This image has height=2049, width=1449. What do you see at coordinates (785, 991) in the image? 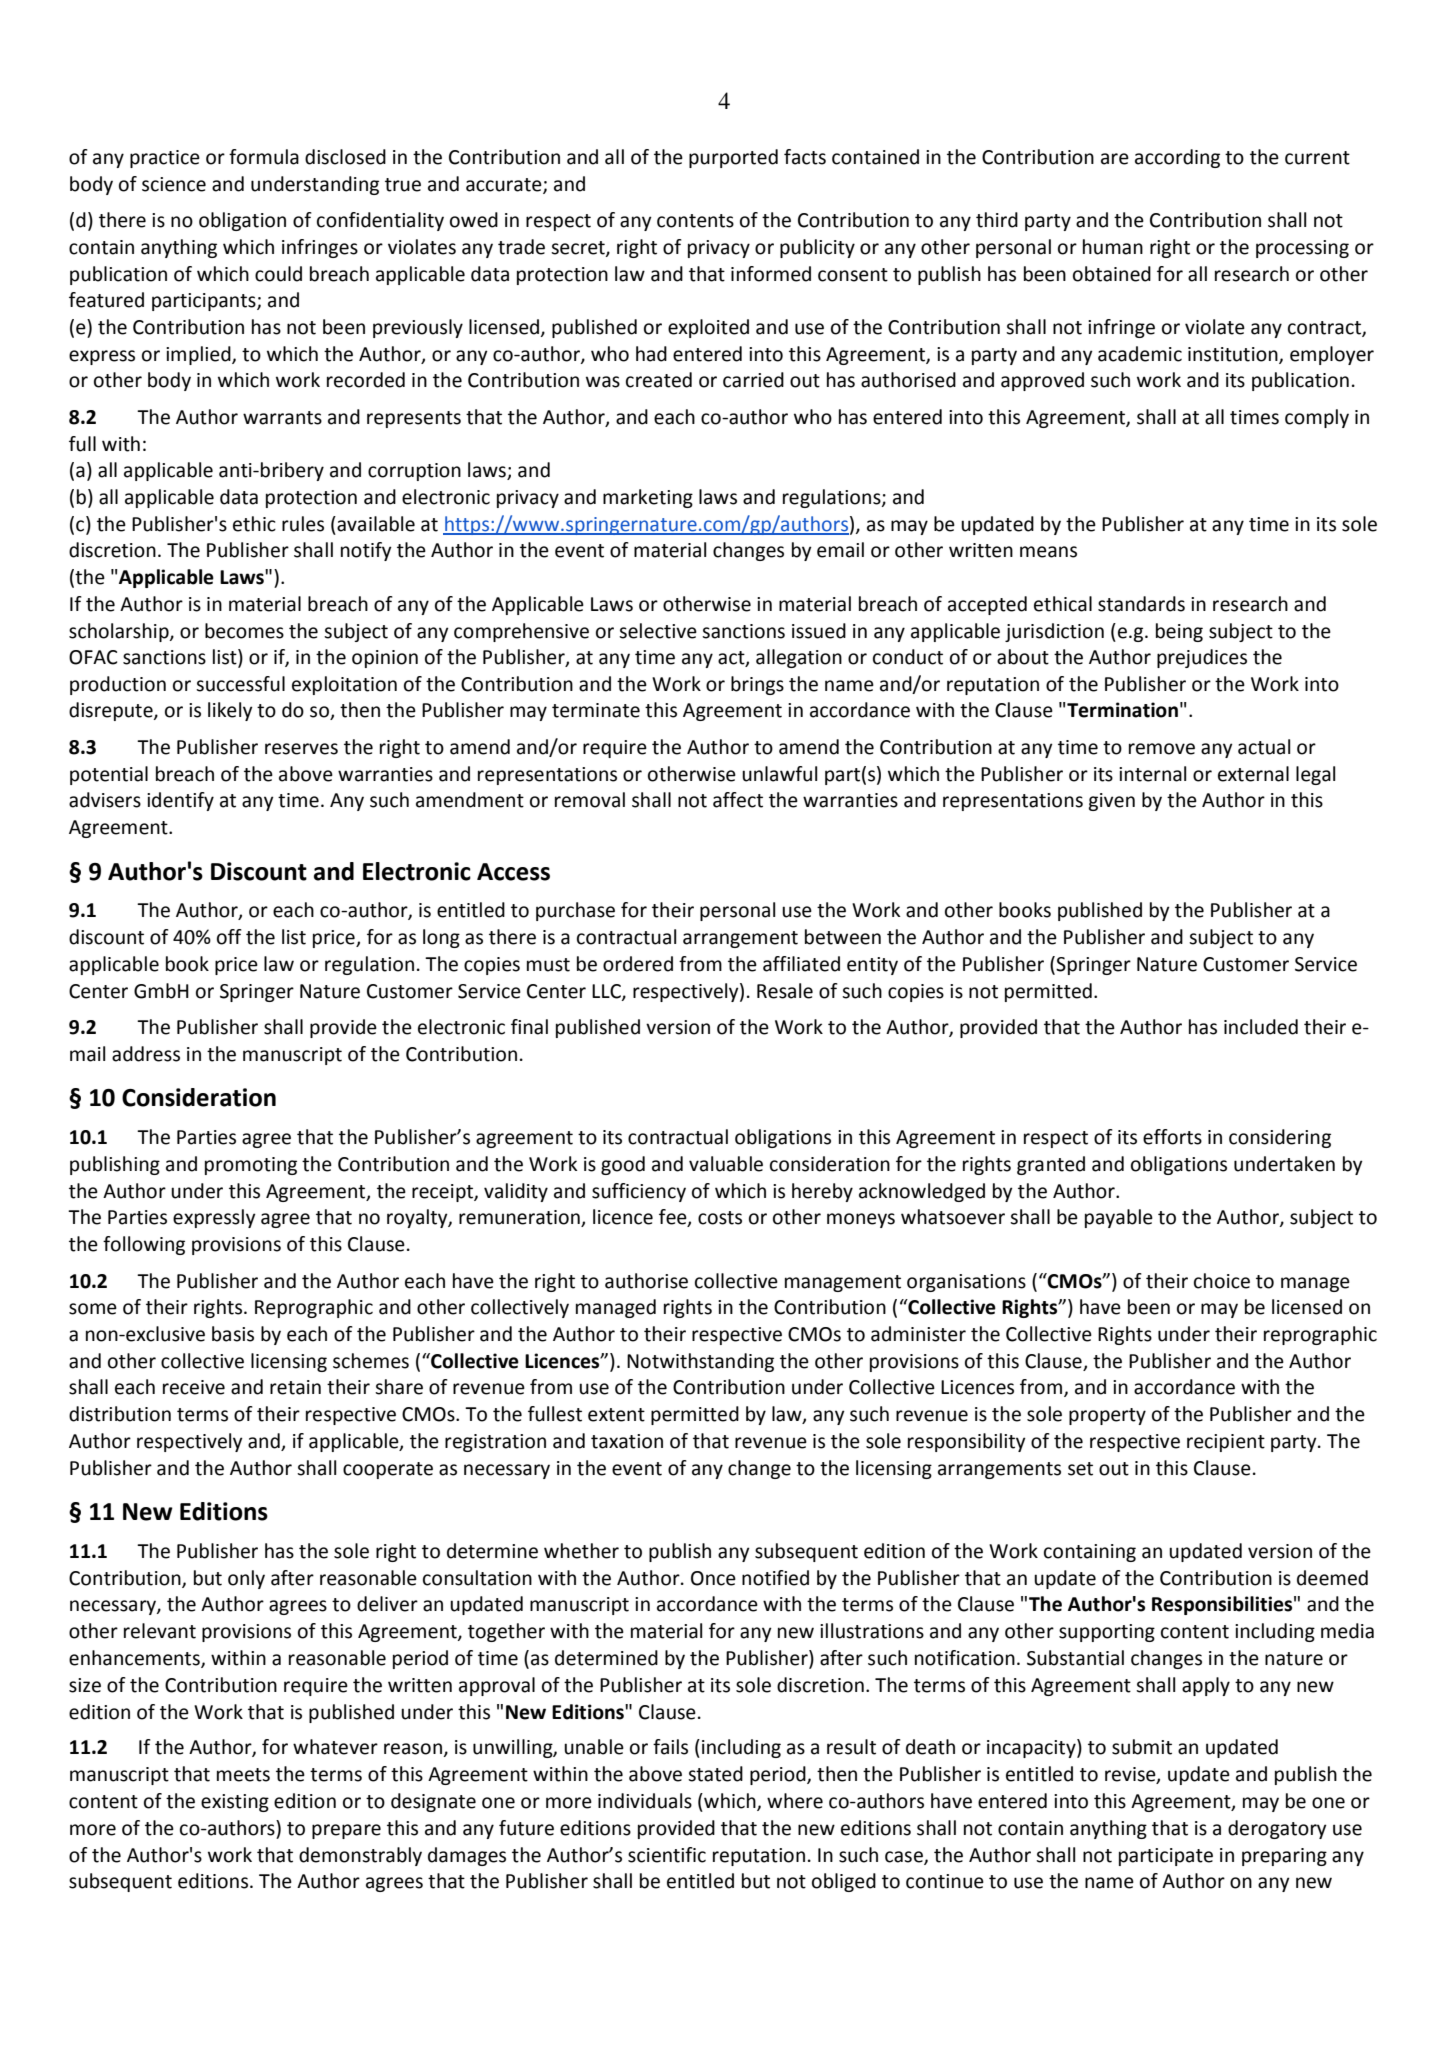
I see `Resale` at bounding box center [785, 991].
